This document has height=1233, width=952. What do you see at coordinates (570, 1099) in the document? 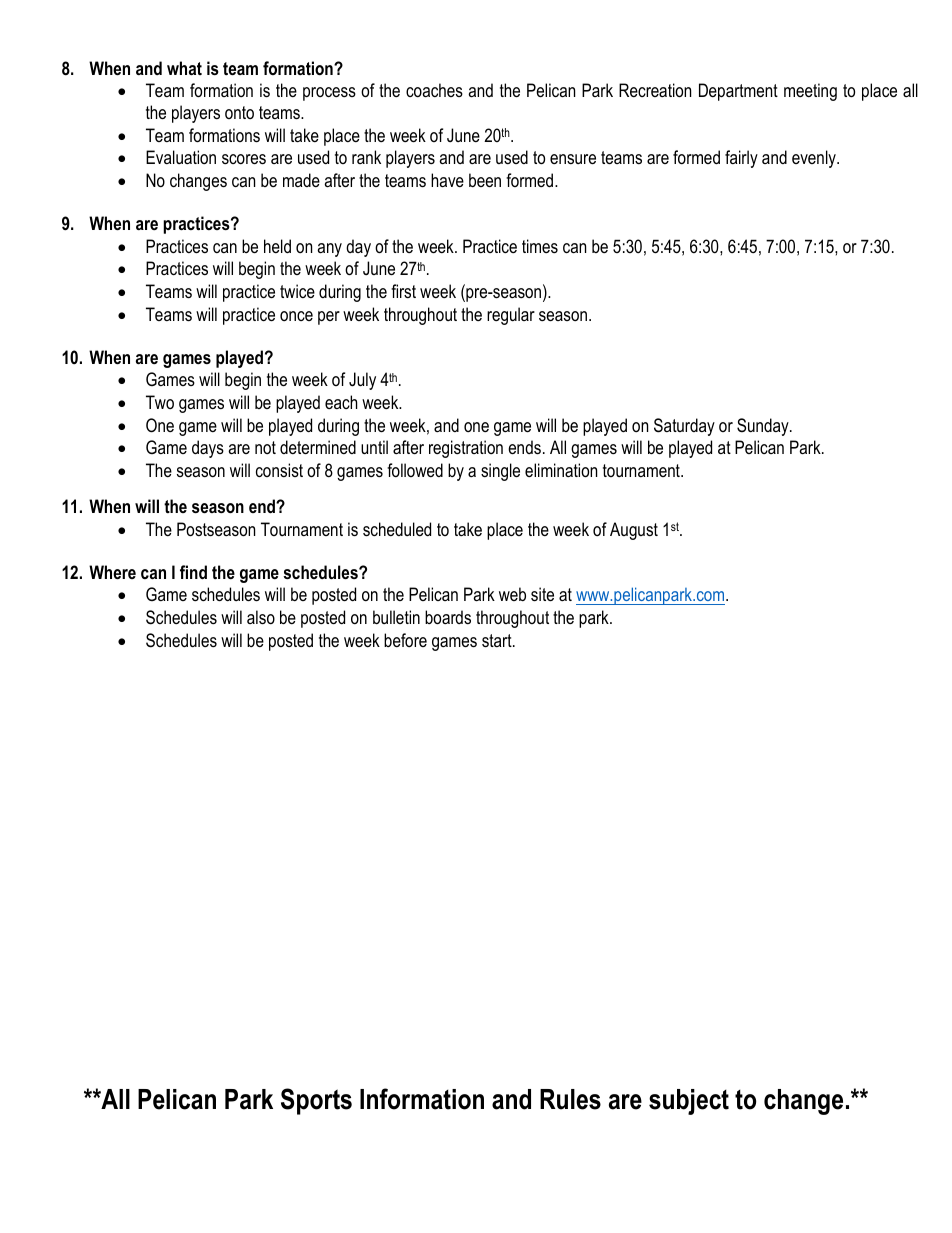
I see `Rules` at bounding box center [570, 1099].
